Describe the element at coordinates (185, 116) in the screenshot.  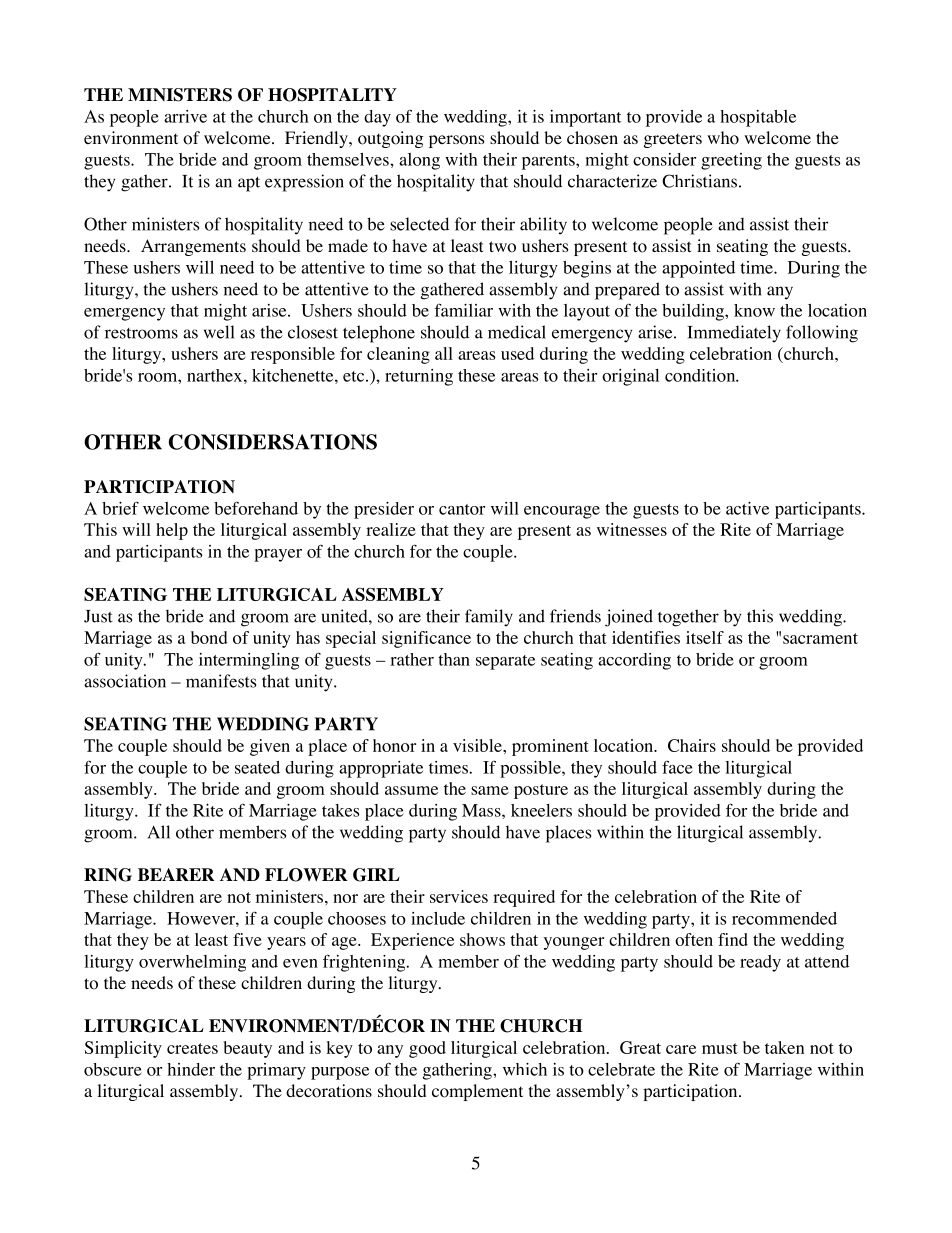
I see `arrive` at that location.
